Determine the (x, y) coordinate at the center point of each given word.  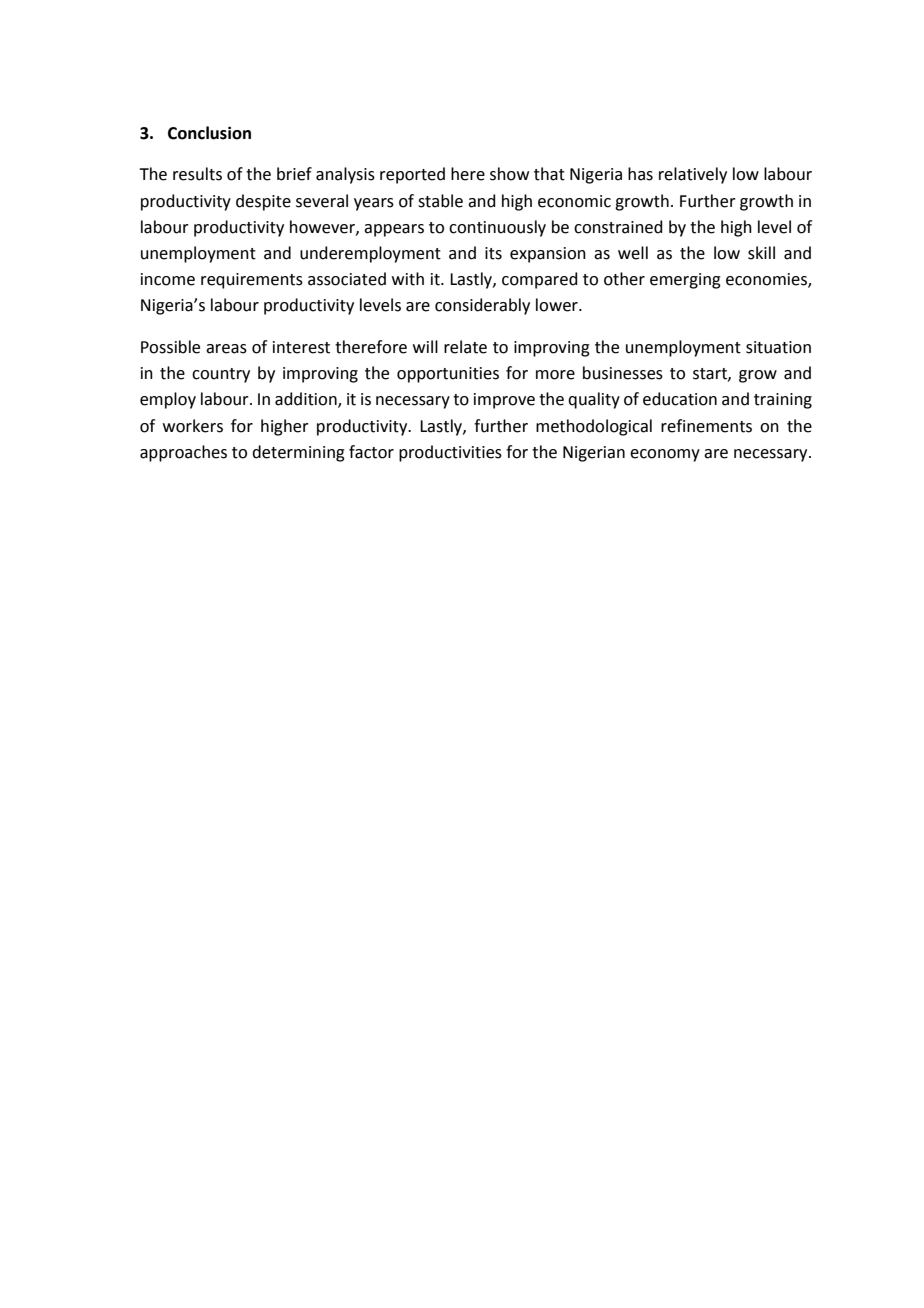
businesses (623, 373)
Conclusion (209, 133)
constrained (618, 227)
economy (665, 455)
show (509, 174)
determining (298, 453)
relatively (693, 175)
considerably (482, 306)
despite (263, 202)
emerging (685, 281)
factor (371, 452)
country (221, 375)
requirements (252, 281)
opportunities (448, 375)
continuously (497, 228)
